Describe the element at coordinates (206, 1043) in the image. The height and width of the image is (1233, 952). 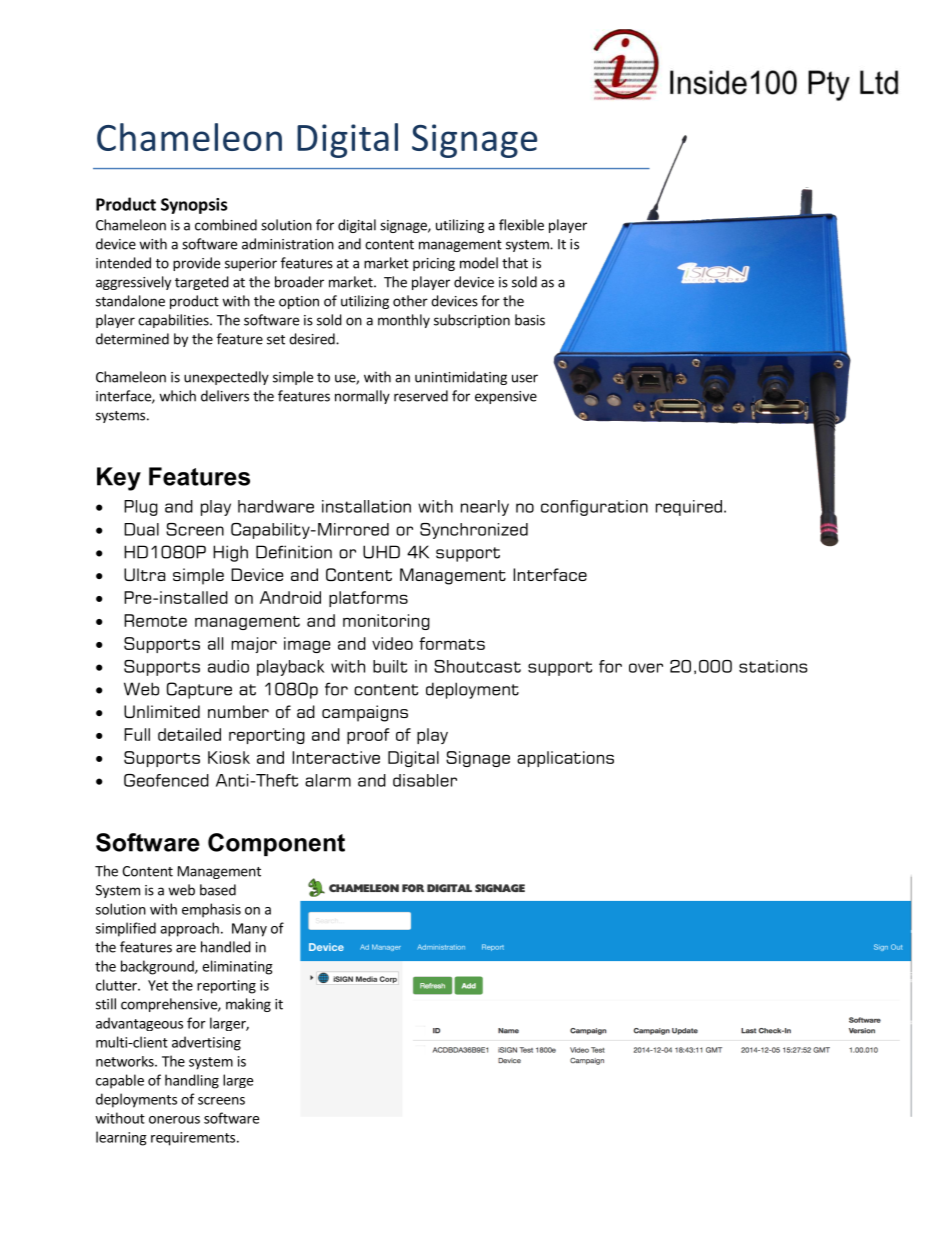
I see `advertising` at that location.
